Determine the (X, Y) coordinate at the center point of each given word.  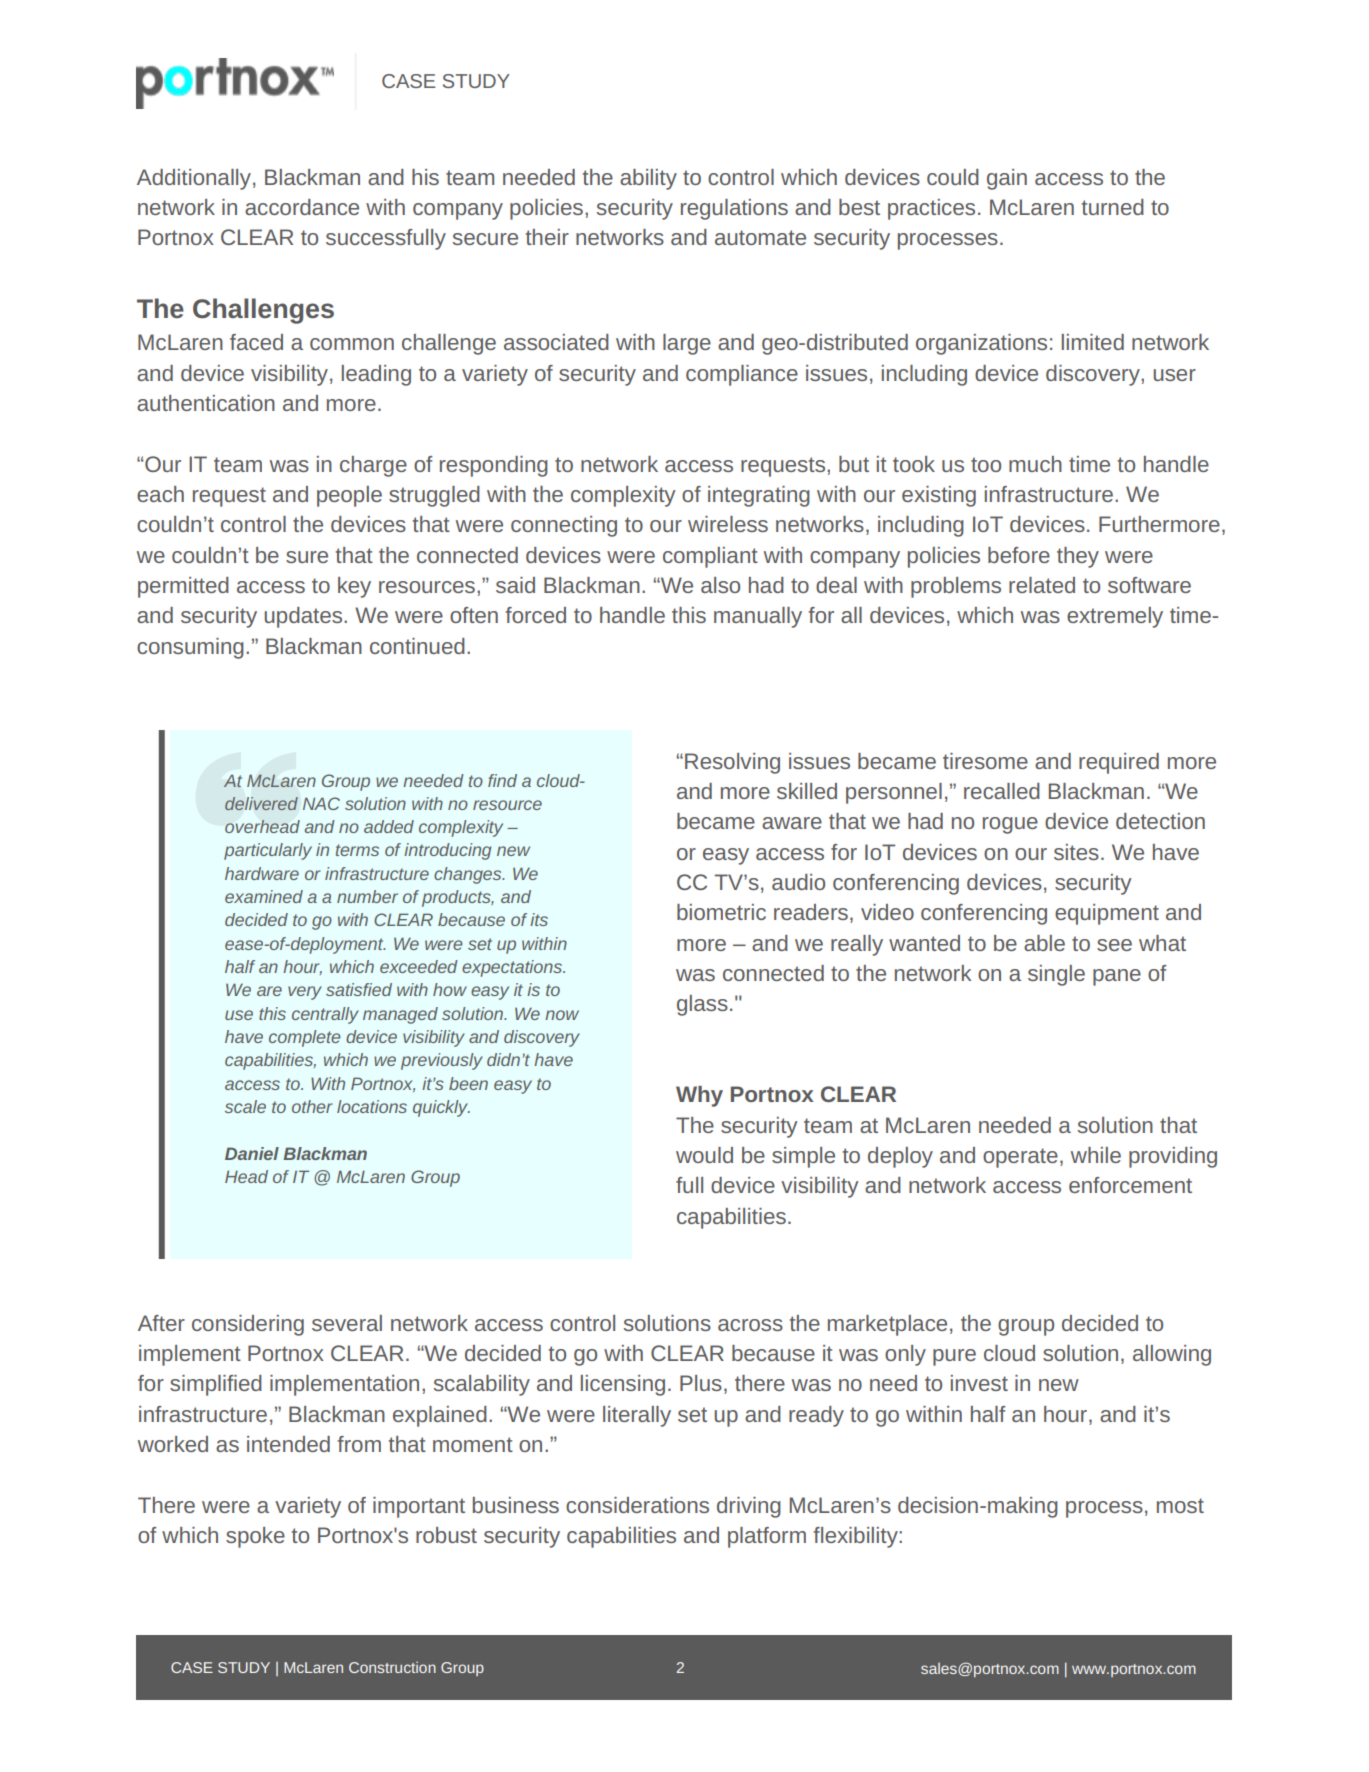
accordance (302, 207)
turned (1112, 207)
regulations (734, 209)
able (1044, 943)
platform (767, 1537)
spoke (255, 1537)
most (1180, 1505)
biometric (721, 912)
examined (264, 896)
